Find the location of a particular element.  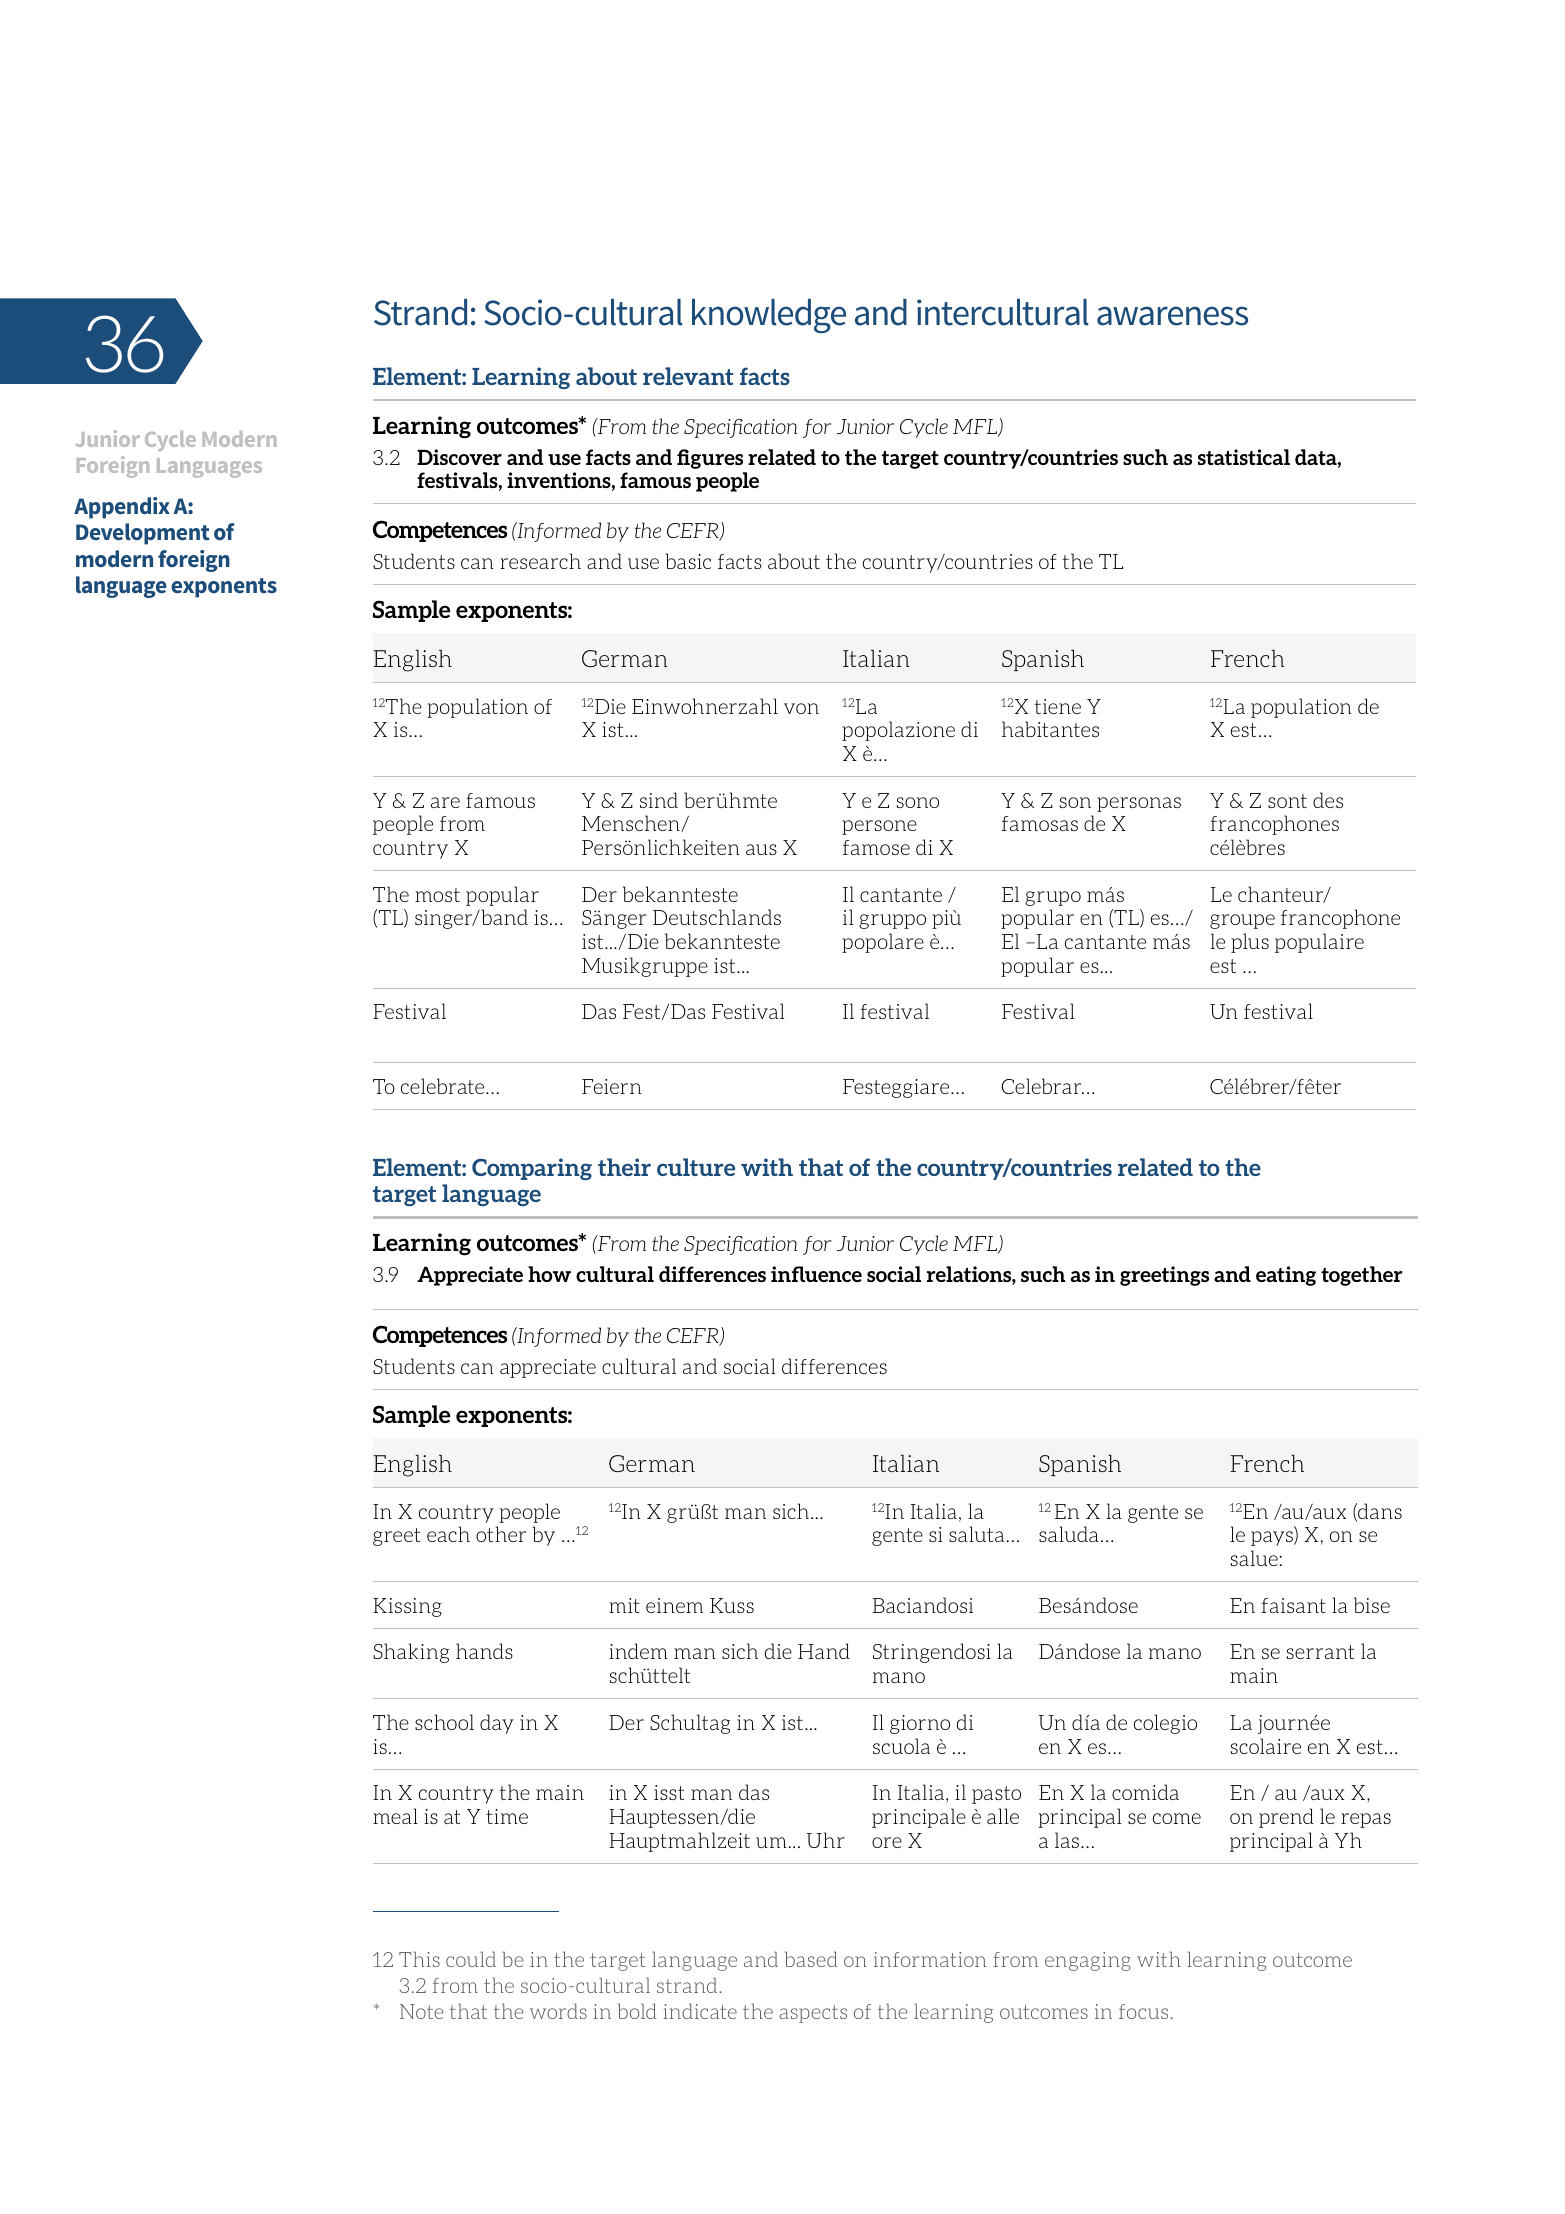

celebrate is located at coordinates (444, 1086).
